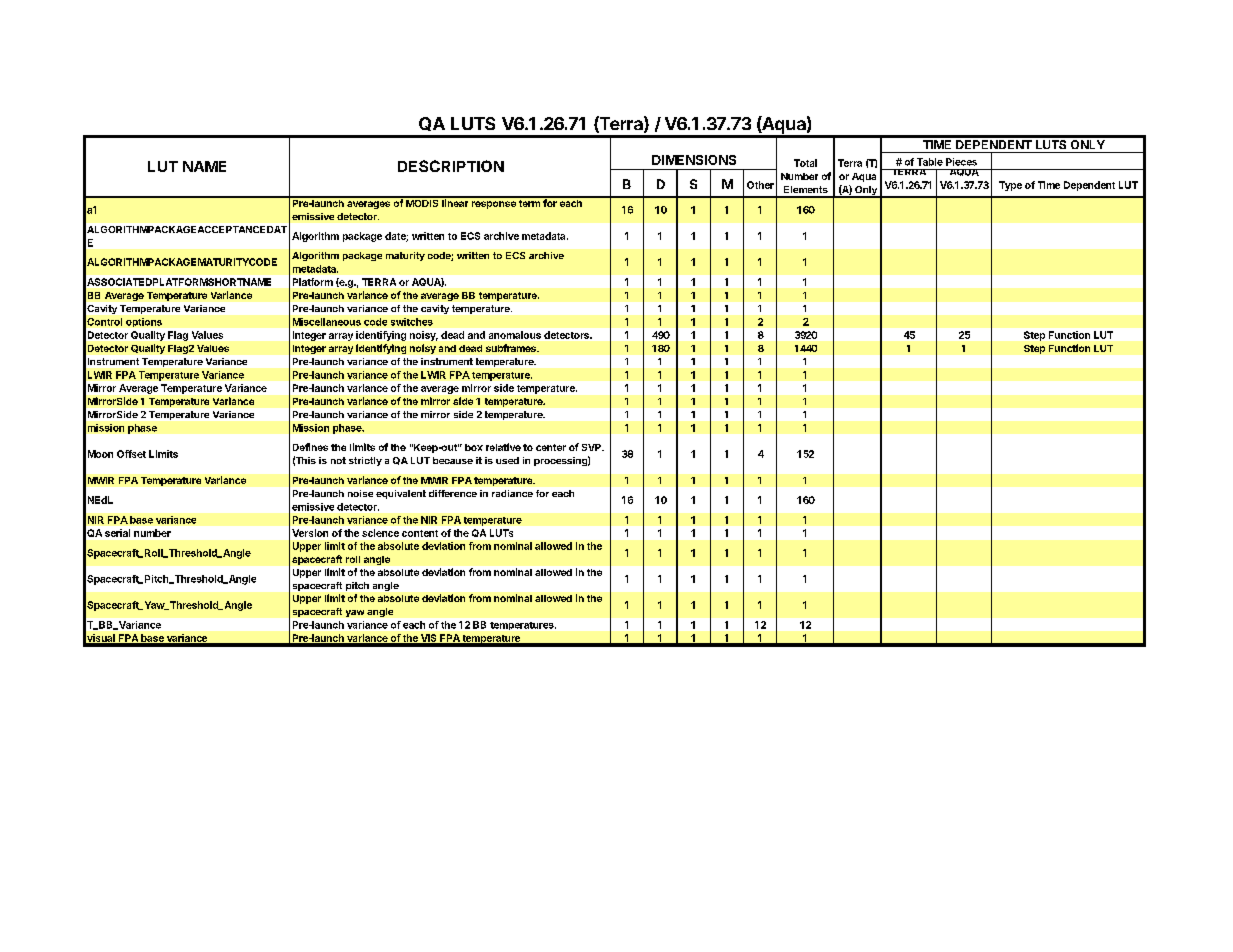 The width and height of the document is (1233, 952). I want to click on options, so click(144, 322).
